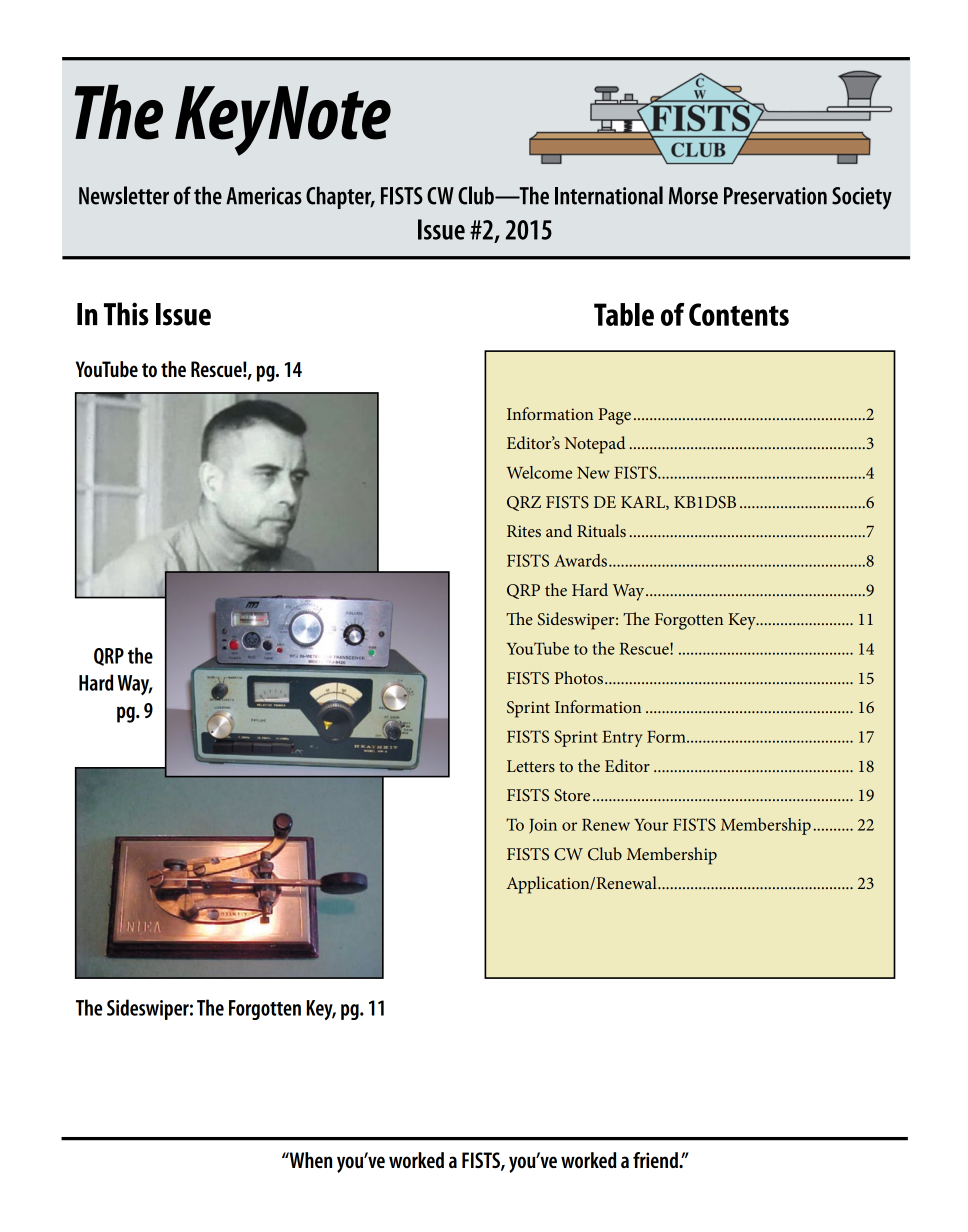 The width and height of the screenshot is (968, 1232). What do you see at coordinates (543, 826) in the screenshot?
I see `Join` at bounding box center [543, 826].
